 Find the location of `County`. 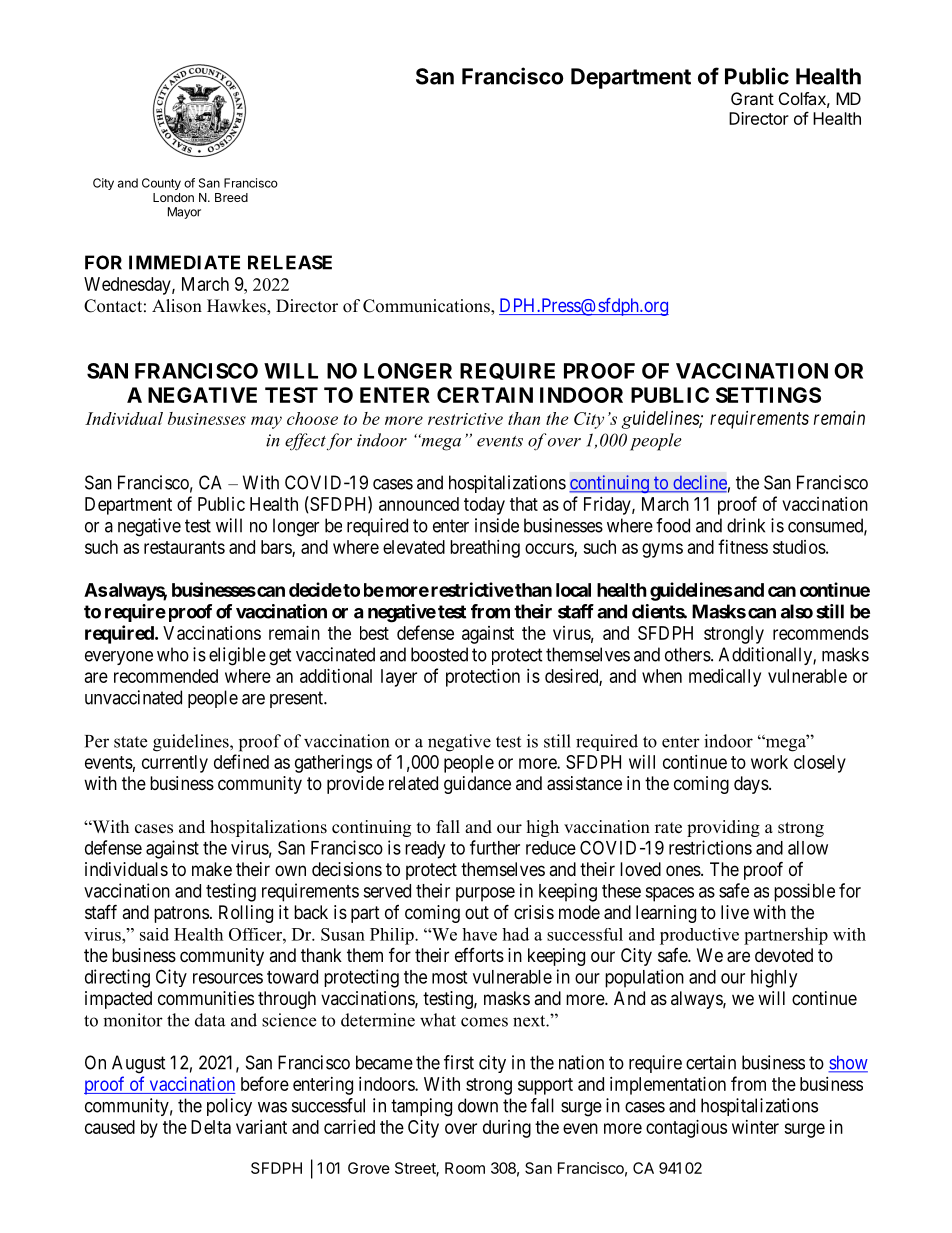

County is located at coordinates (161, 184).
